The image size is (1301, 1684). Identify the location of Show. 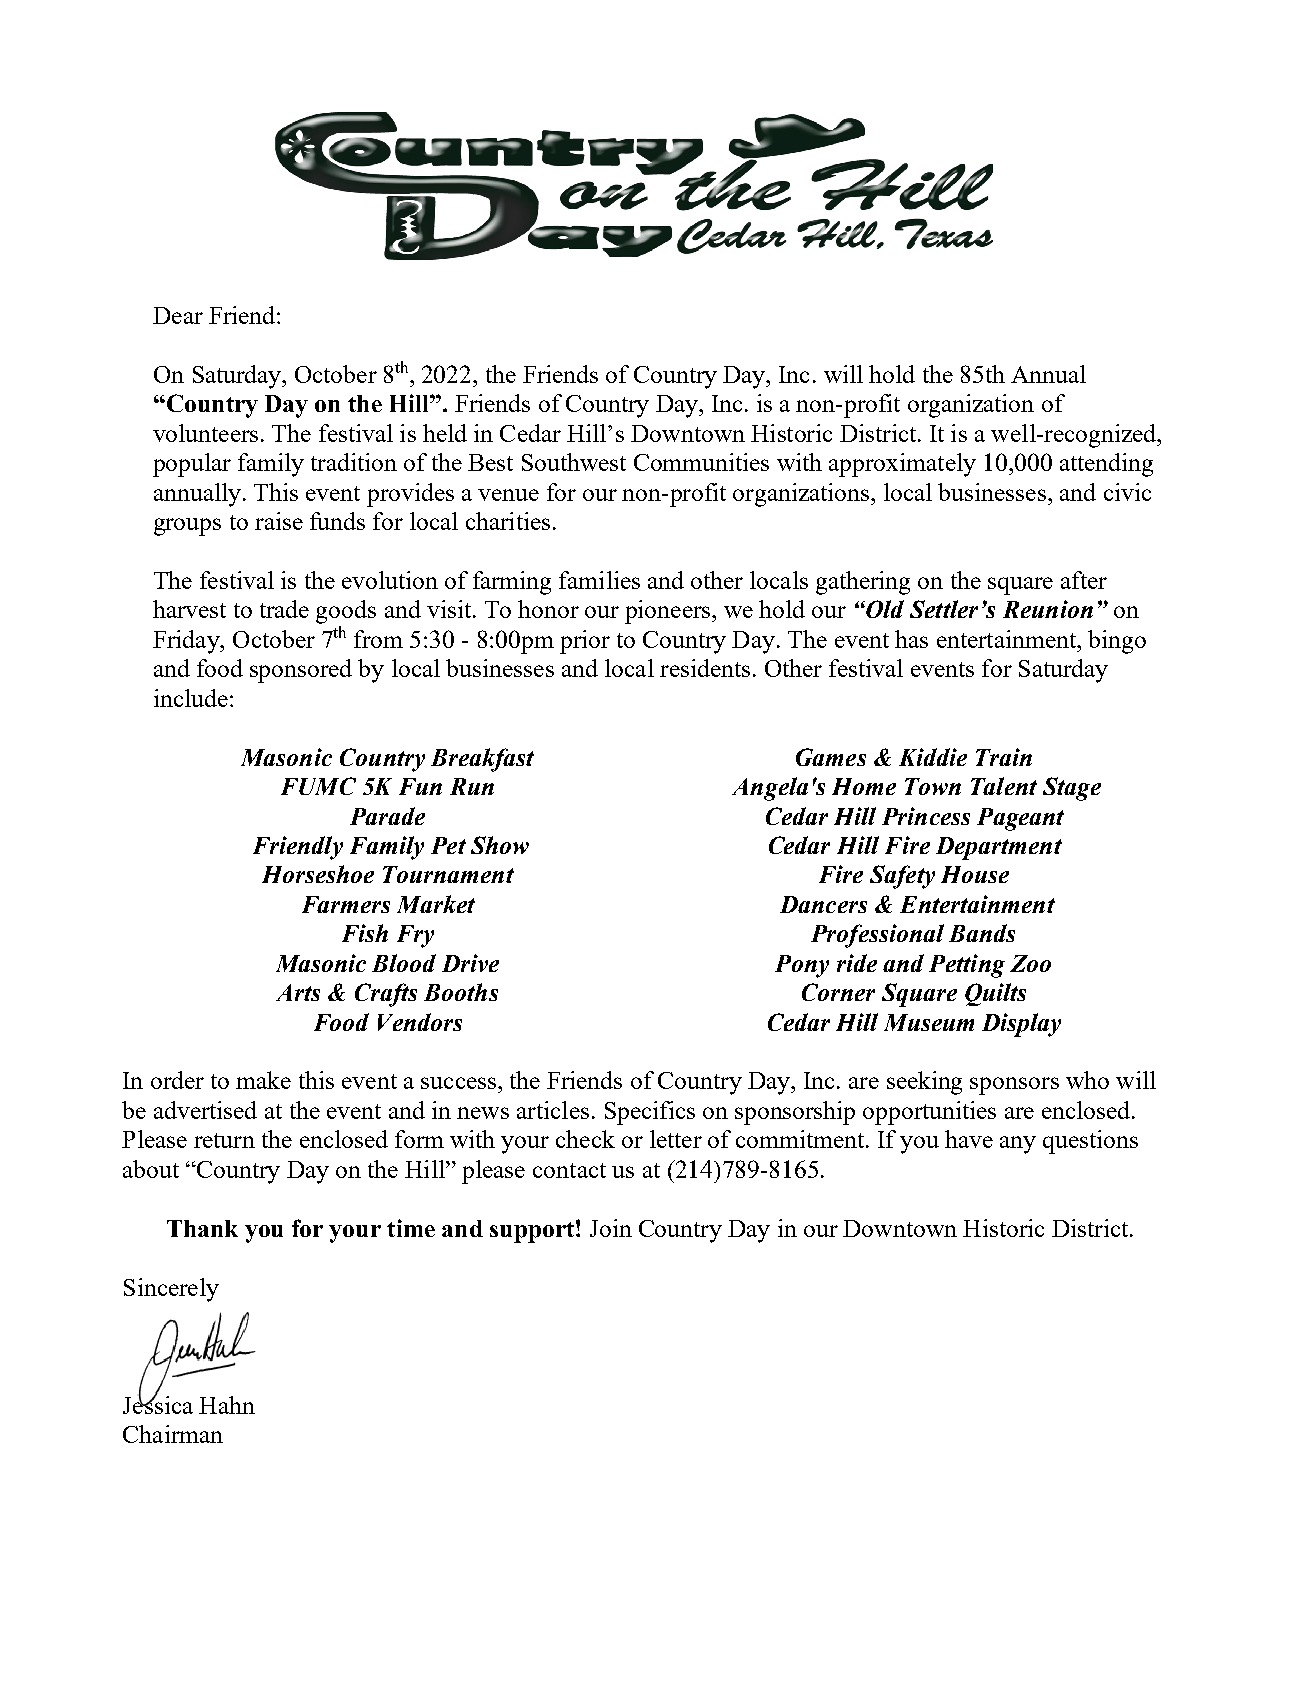
(500, 845).
